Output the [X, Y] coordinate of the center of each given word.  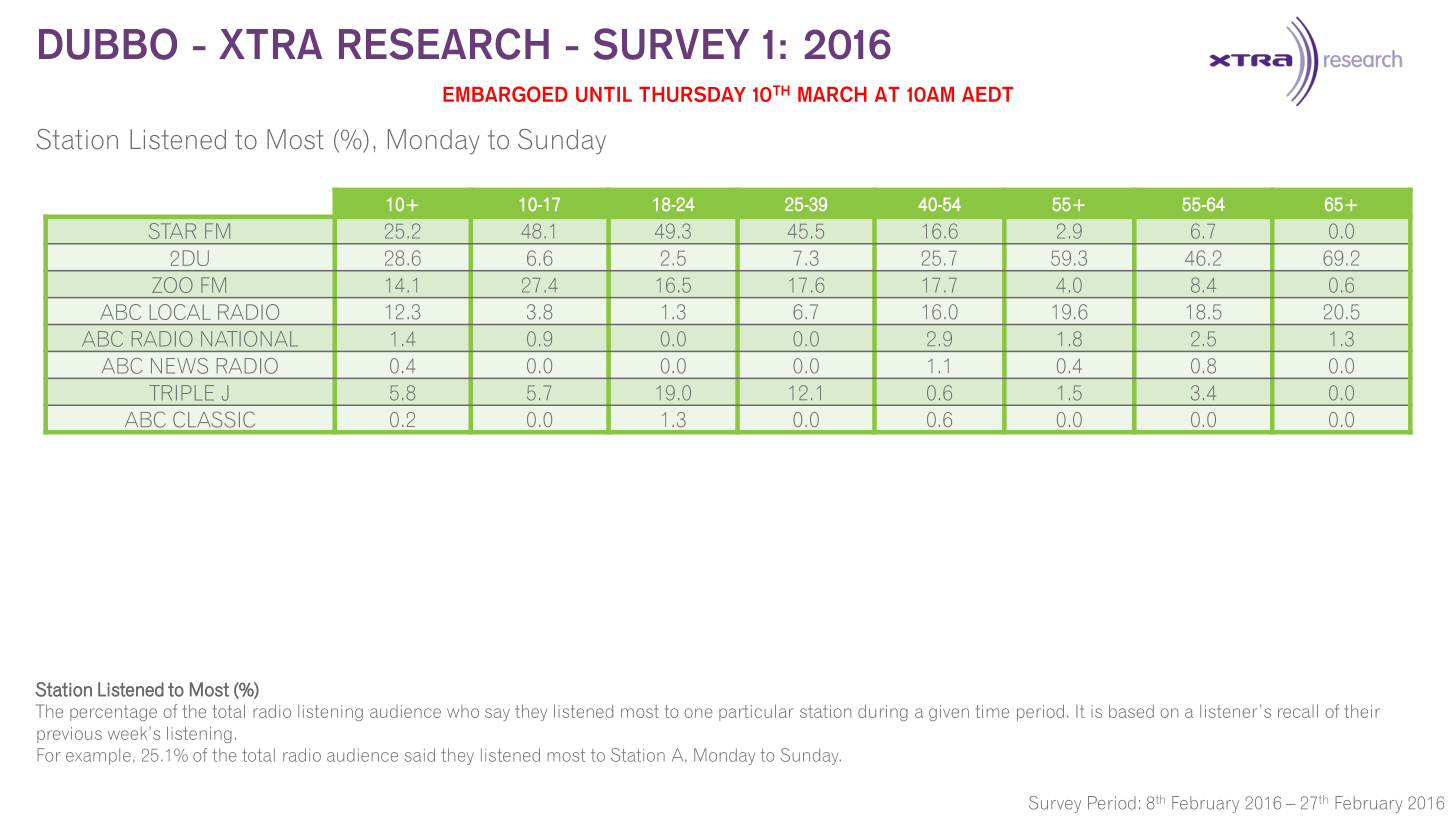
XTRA [270, 44]
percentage [113, 713]
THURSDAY [692, 94]
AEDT [987, 94]
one [698, 713]
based [1131, 711]
